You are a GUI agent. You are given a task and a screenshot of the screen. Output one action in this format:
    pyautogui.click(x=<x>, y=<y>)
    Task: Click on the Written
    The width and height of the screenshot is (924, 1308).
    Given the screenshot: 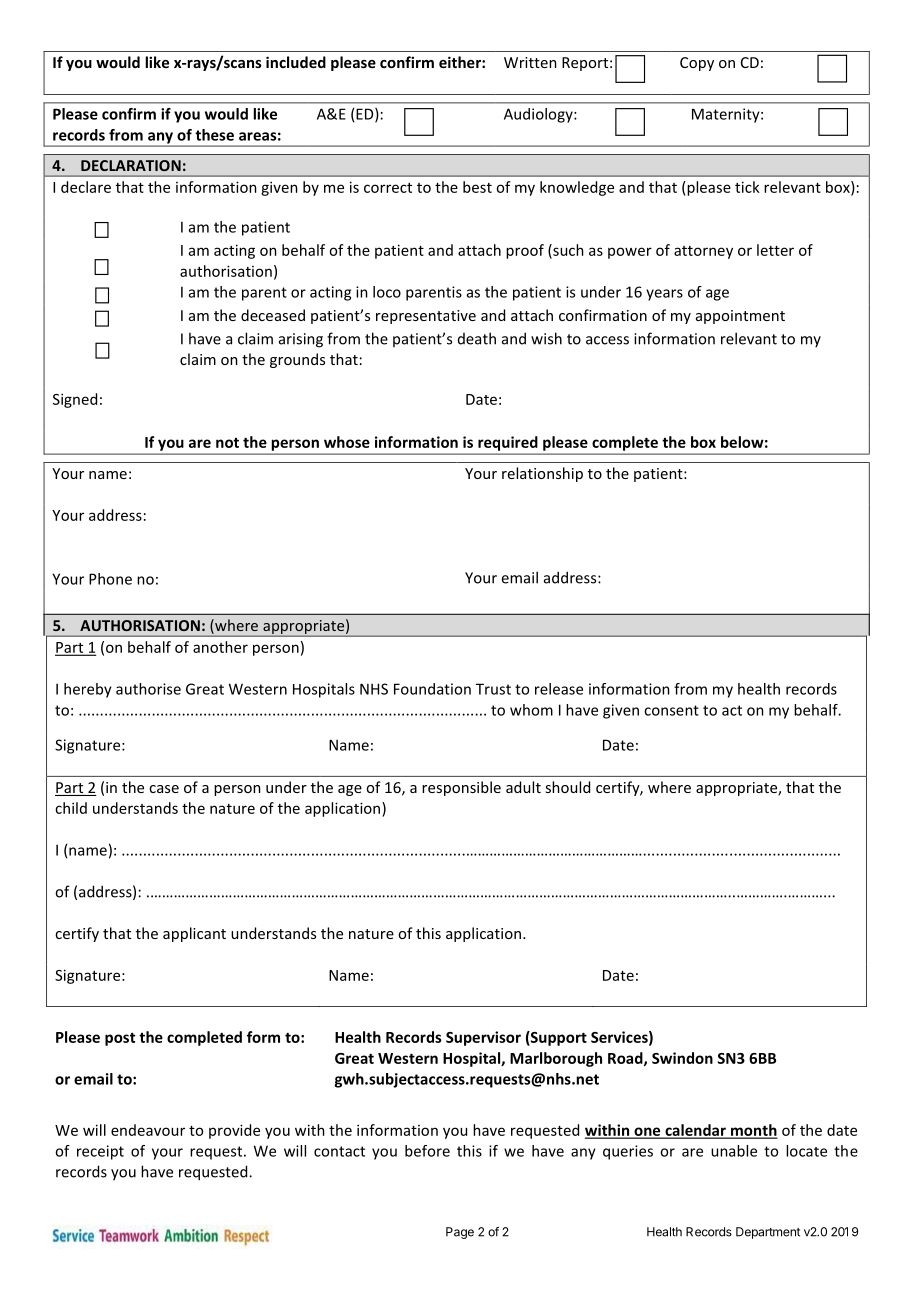 What is the action you would take?
    pyautogui.click(x=530, y=62)
